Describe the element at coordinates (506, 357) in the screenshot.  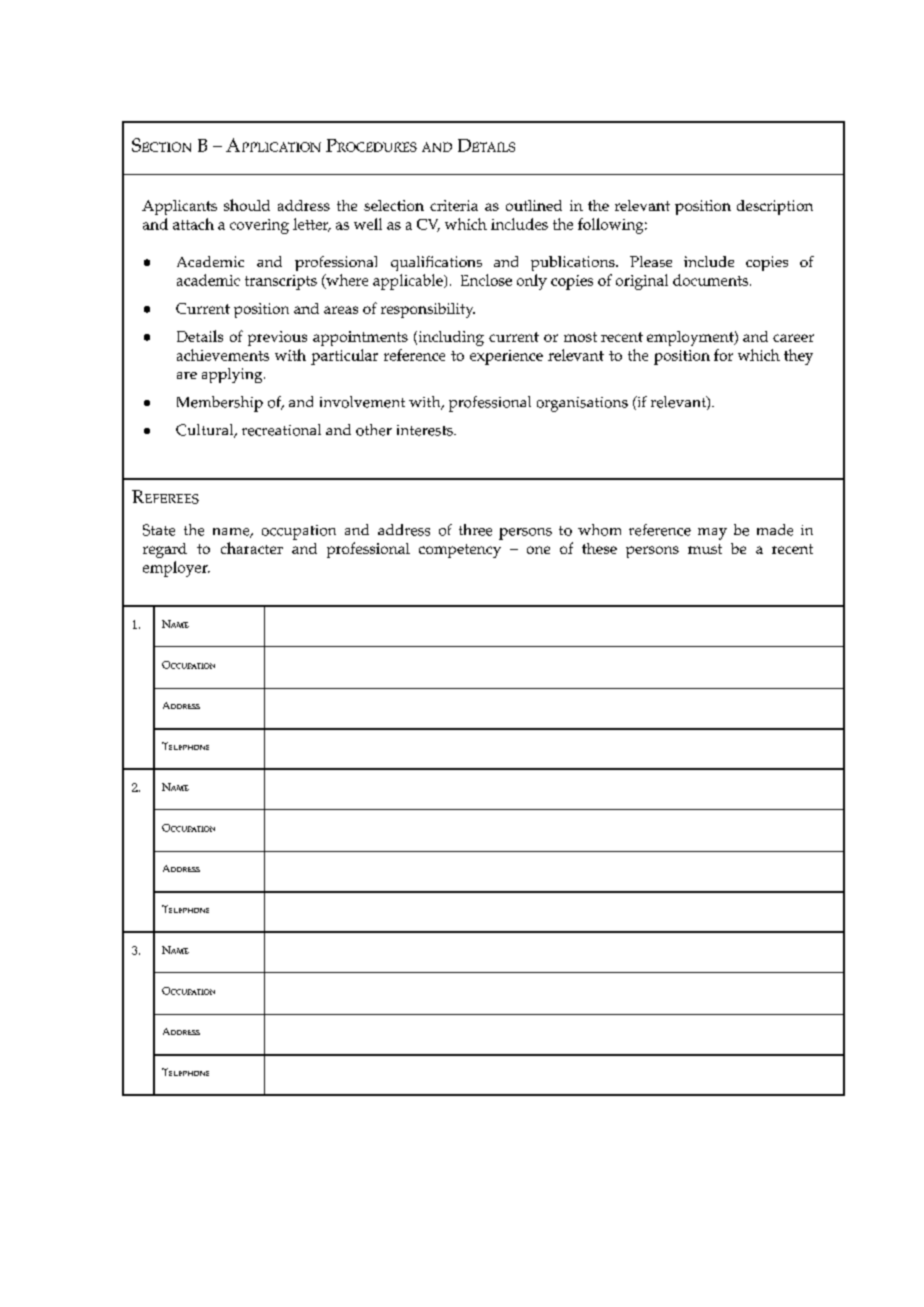
I see `experience` at that location.
